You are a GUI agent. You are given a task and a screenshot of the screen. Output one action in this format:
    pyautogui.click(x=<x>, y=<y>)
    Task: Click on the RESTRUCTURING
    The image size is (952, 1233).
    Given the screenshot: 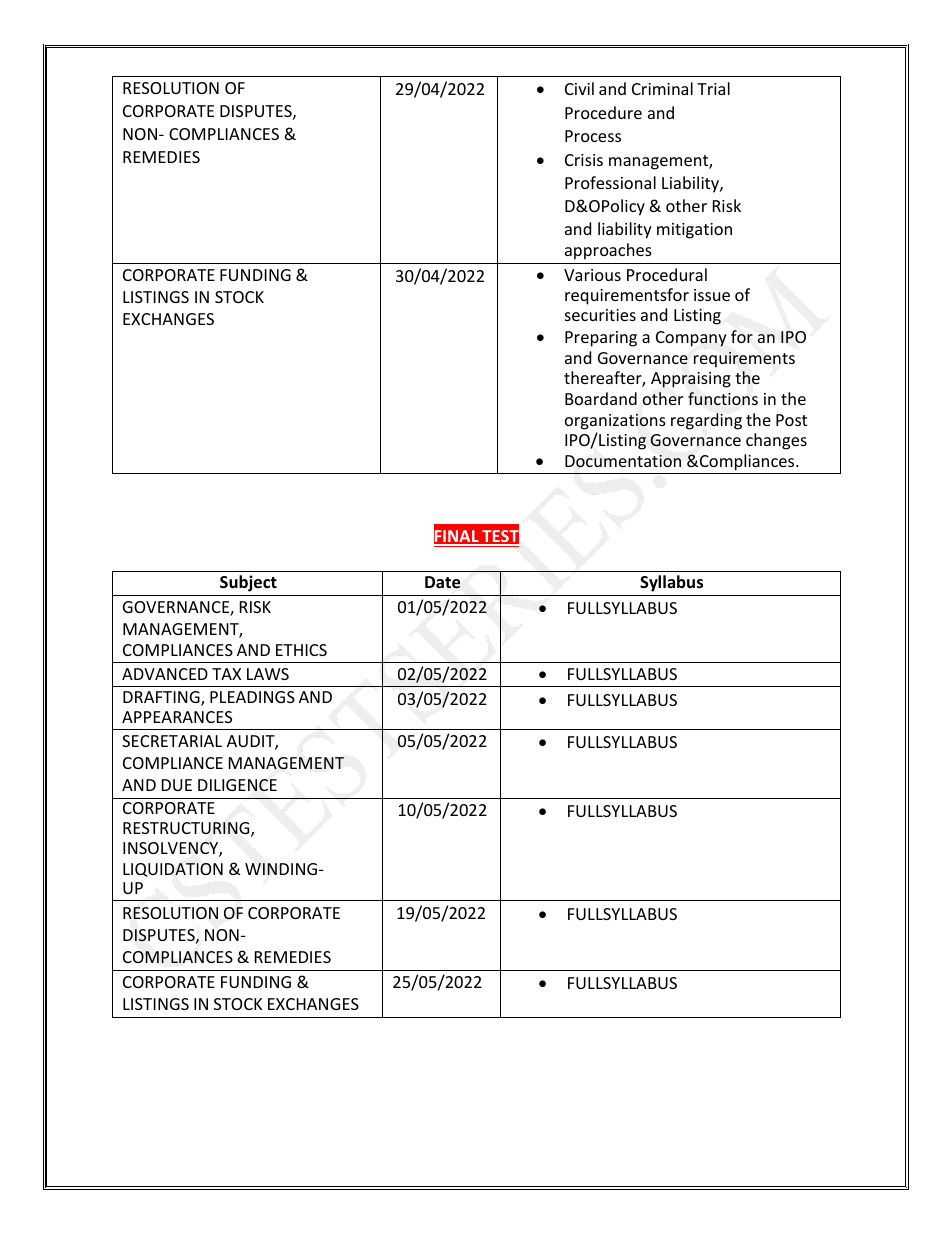 What is the action you would take?
    pyautogui.click(x=187, y=829)
